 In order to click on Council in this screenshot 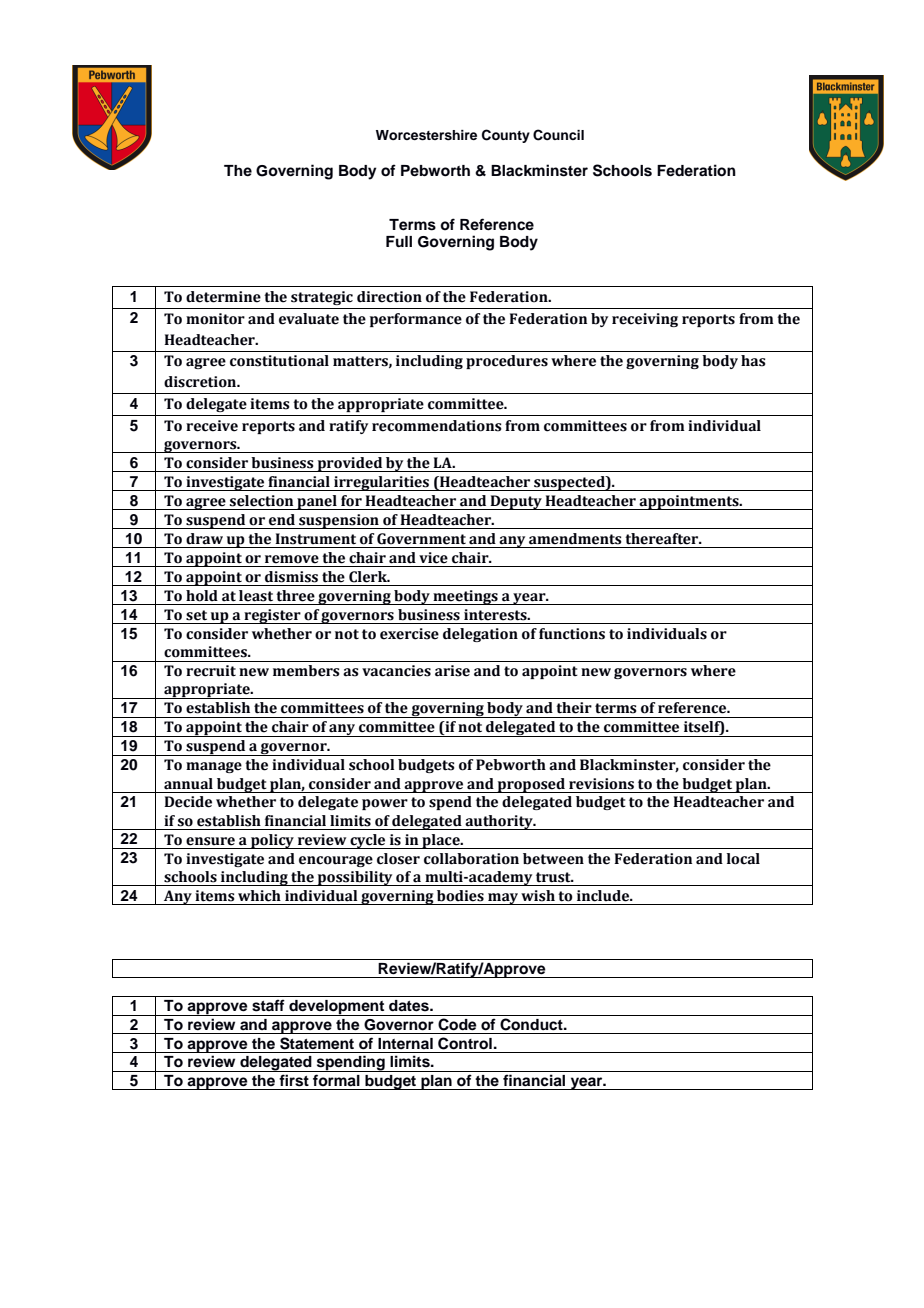, I will do `click(558, 135)`.
